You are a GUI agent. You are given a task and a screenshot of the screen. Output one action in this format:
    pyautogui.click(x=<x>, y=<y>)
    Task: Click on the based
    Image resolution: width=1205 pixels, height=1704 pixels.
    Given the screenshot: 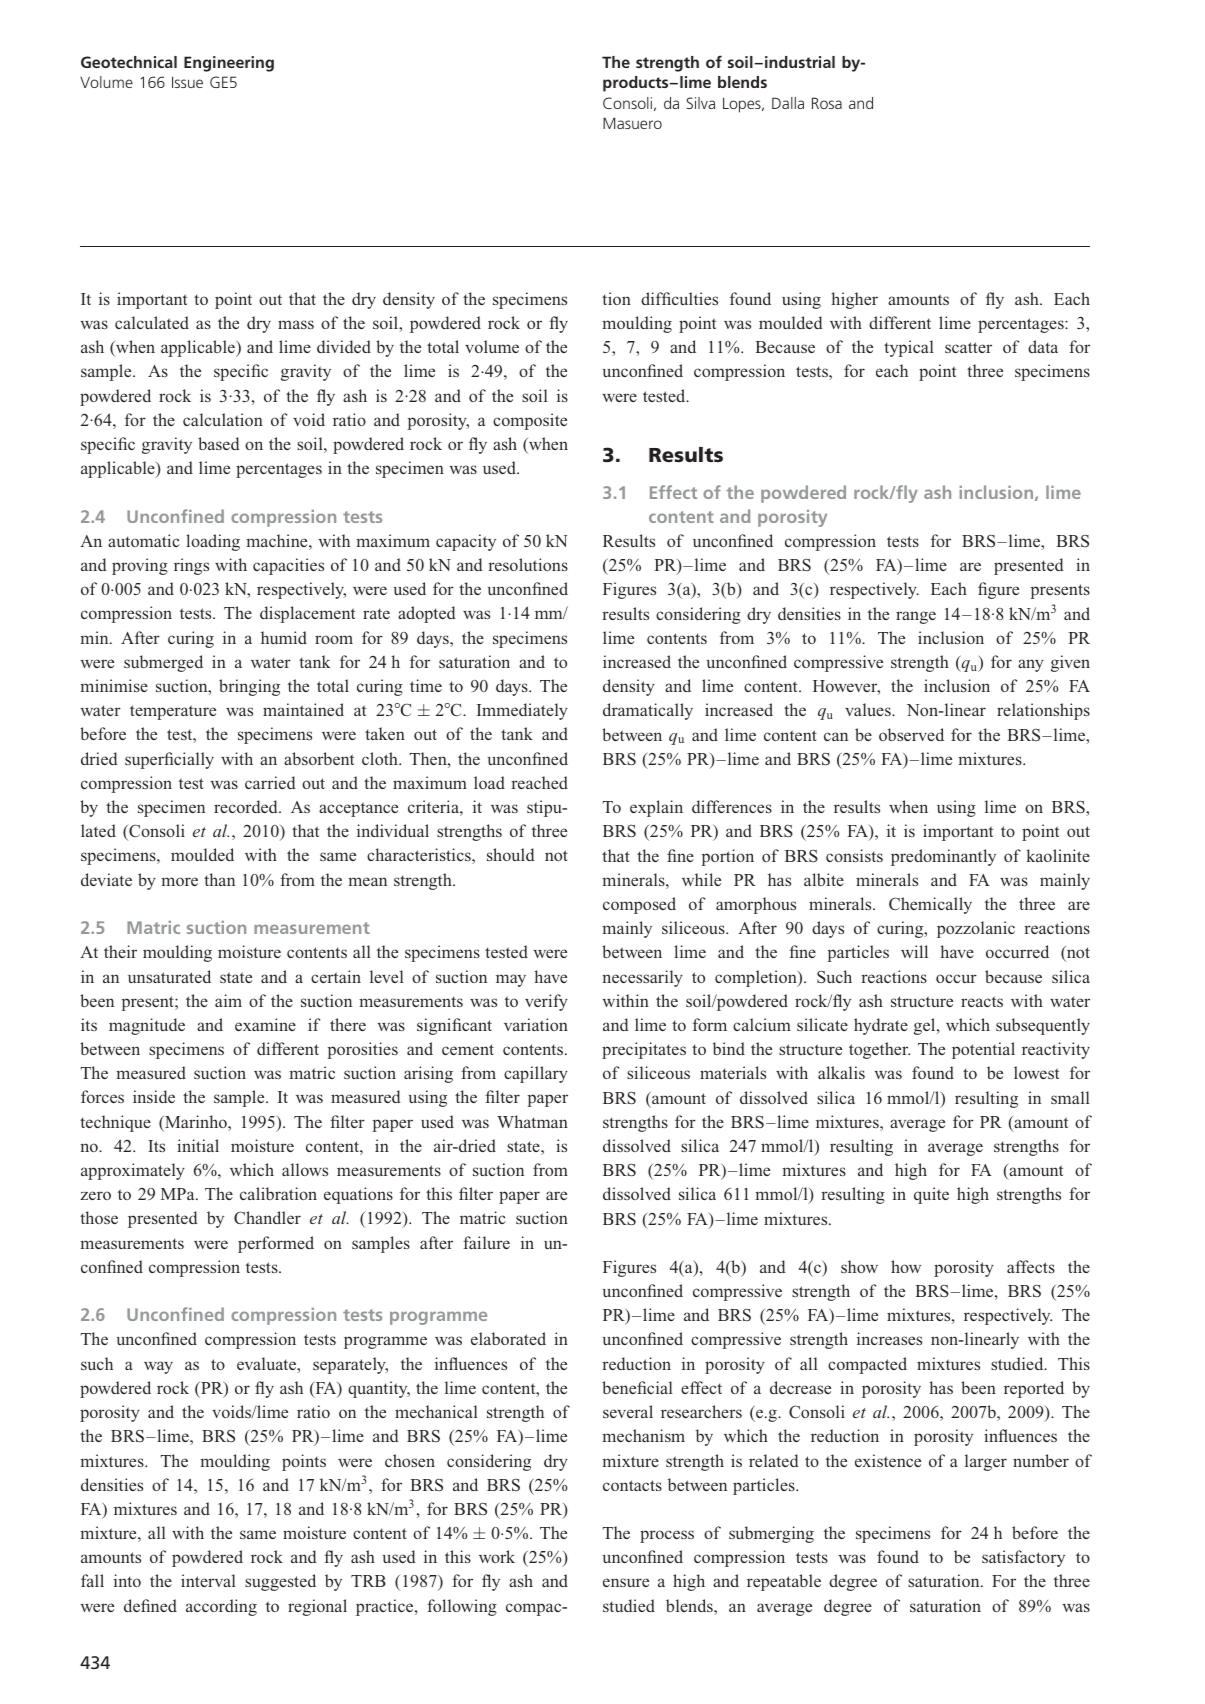 What is the action you would take?
    pyautogui.click(x=219, y=443)
